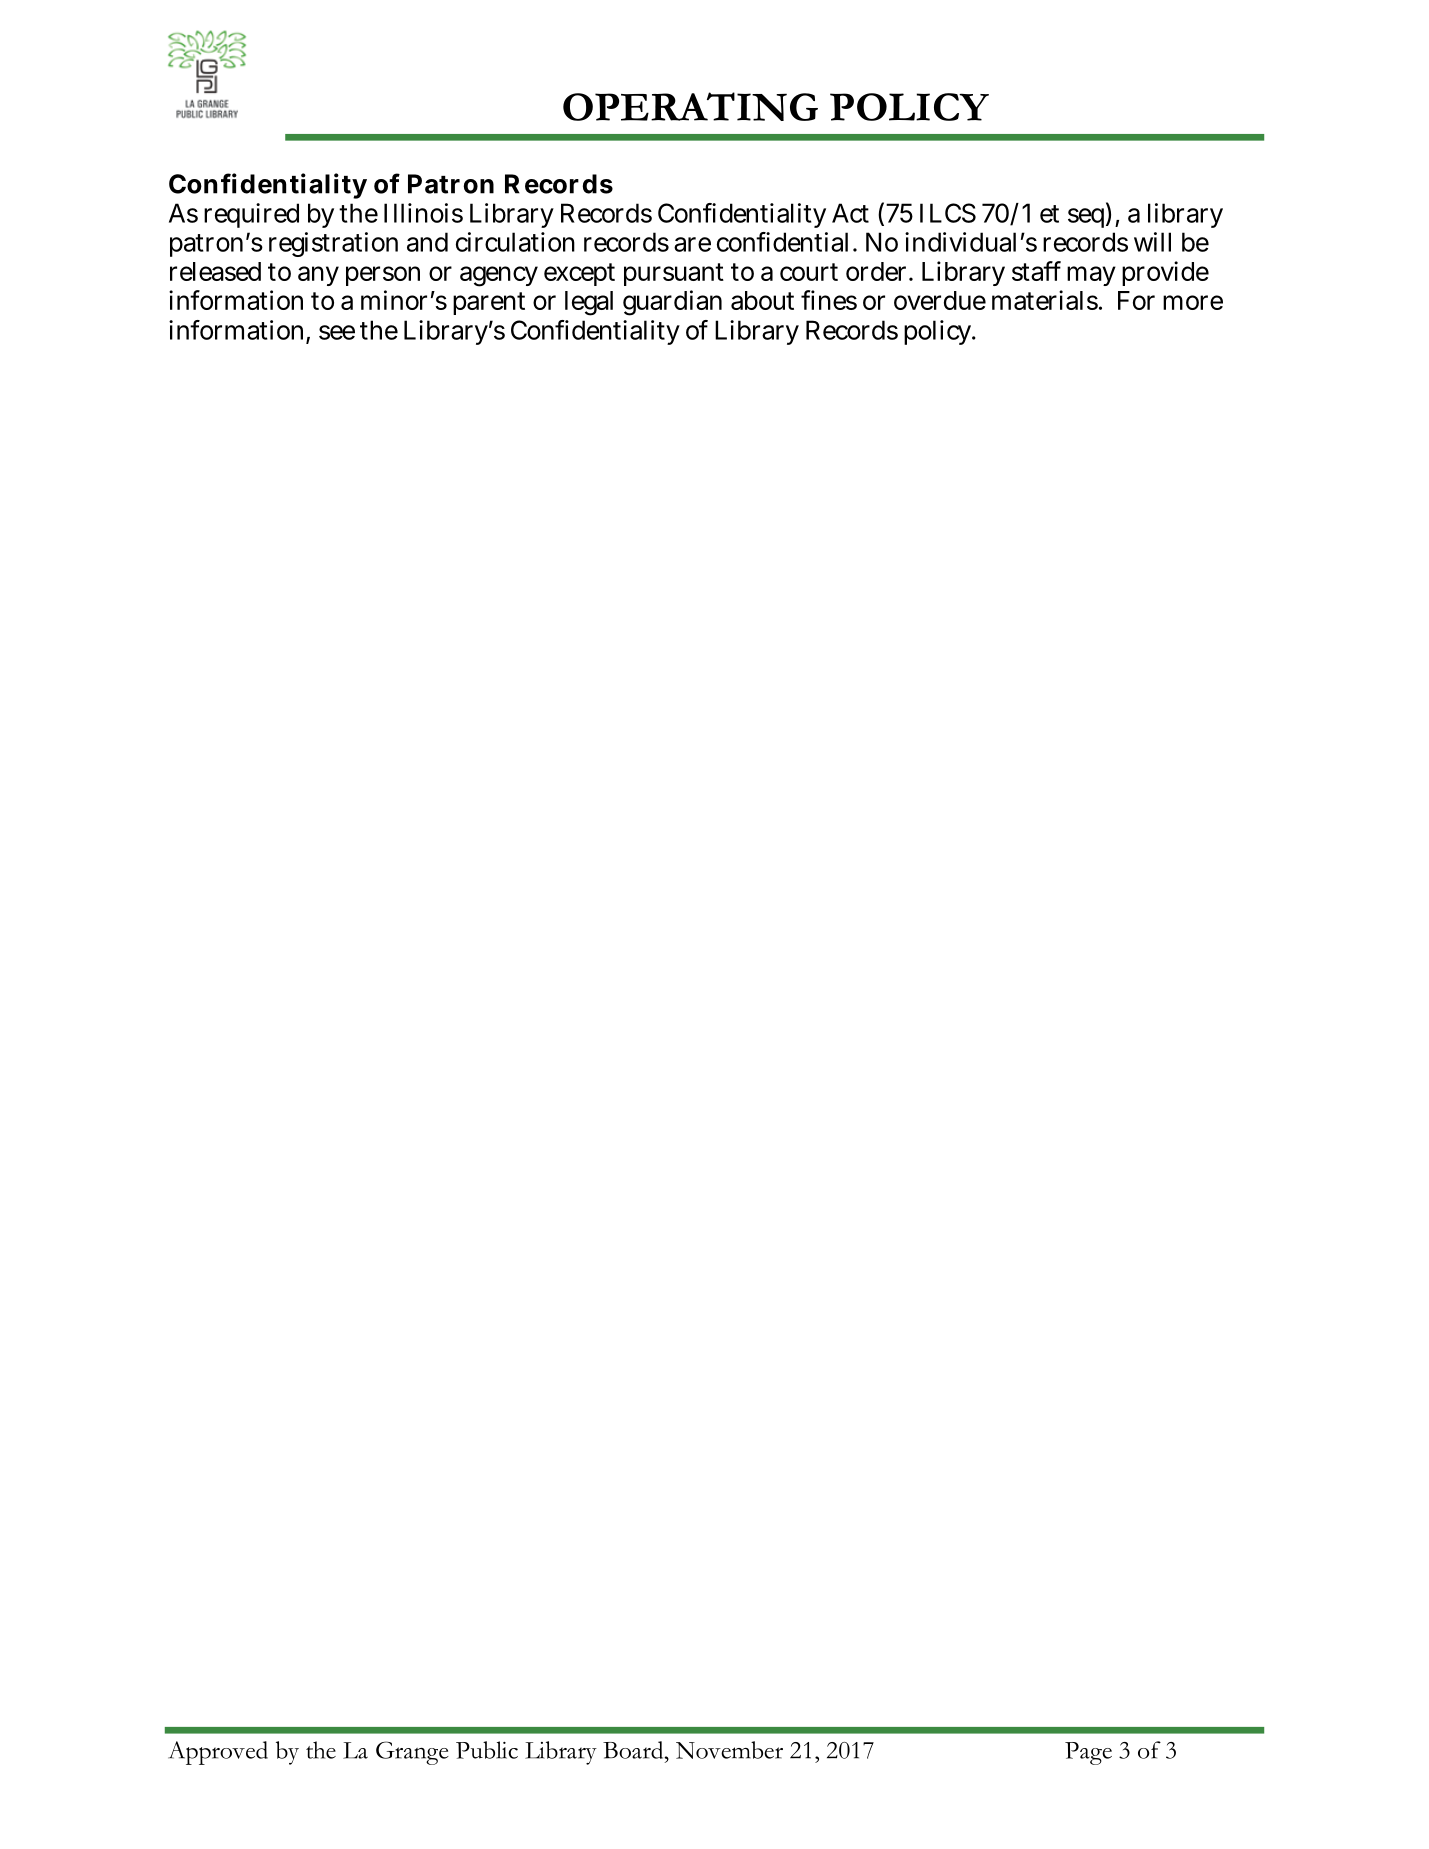 This image has height=1849, width=1429. What do you see at coordinates (690, 106) in the image?
I see `OPERATING` at bounding box center [690, 106].
